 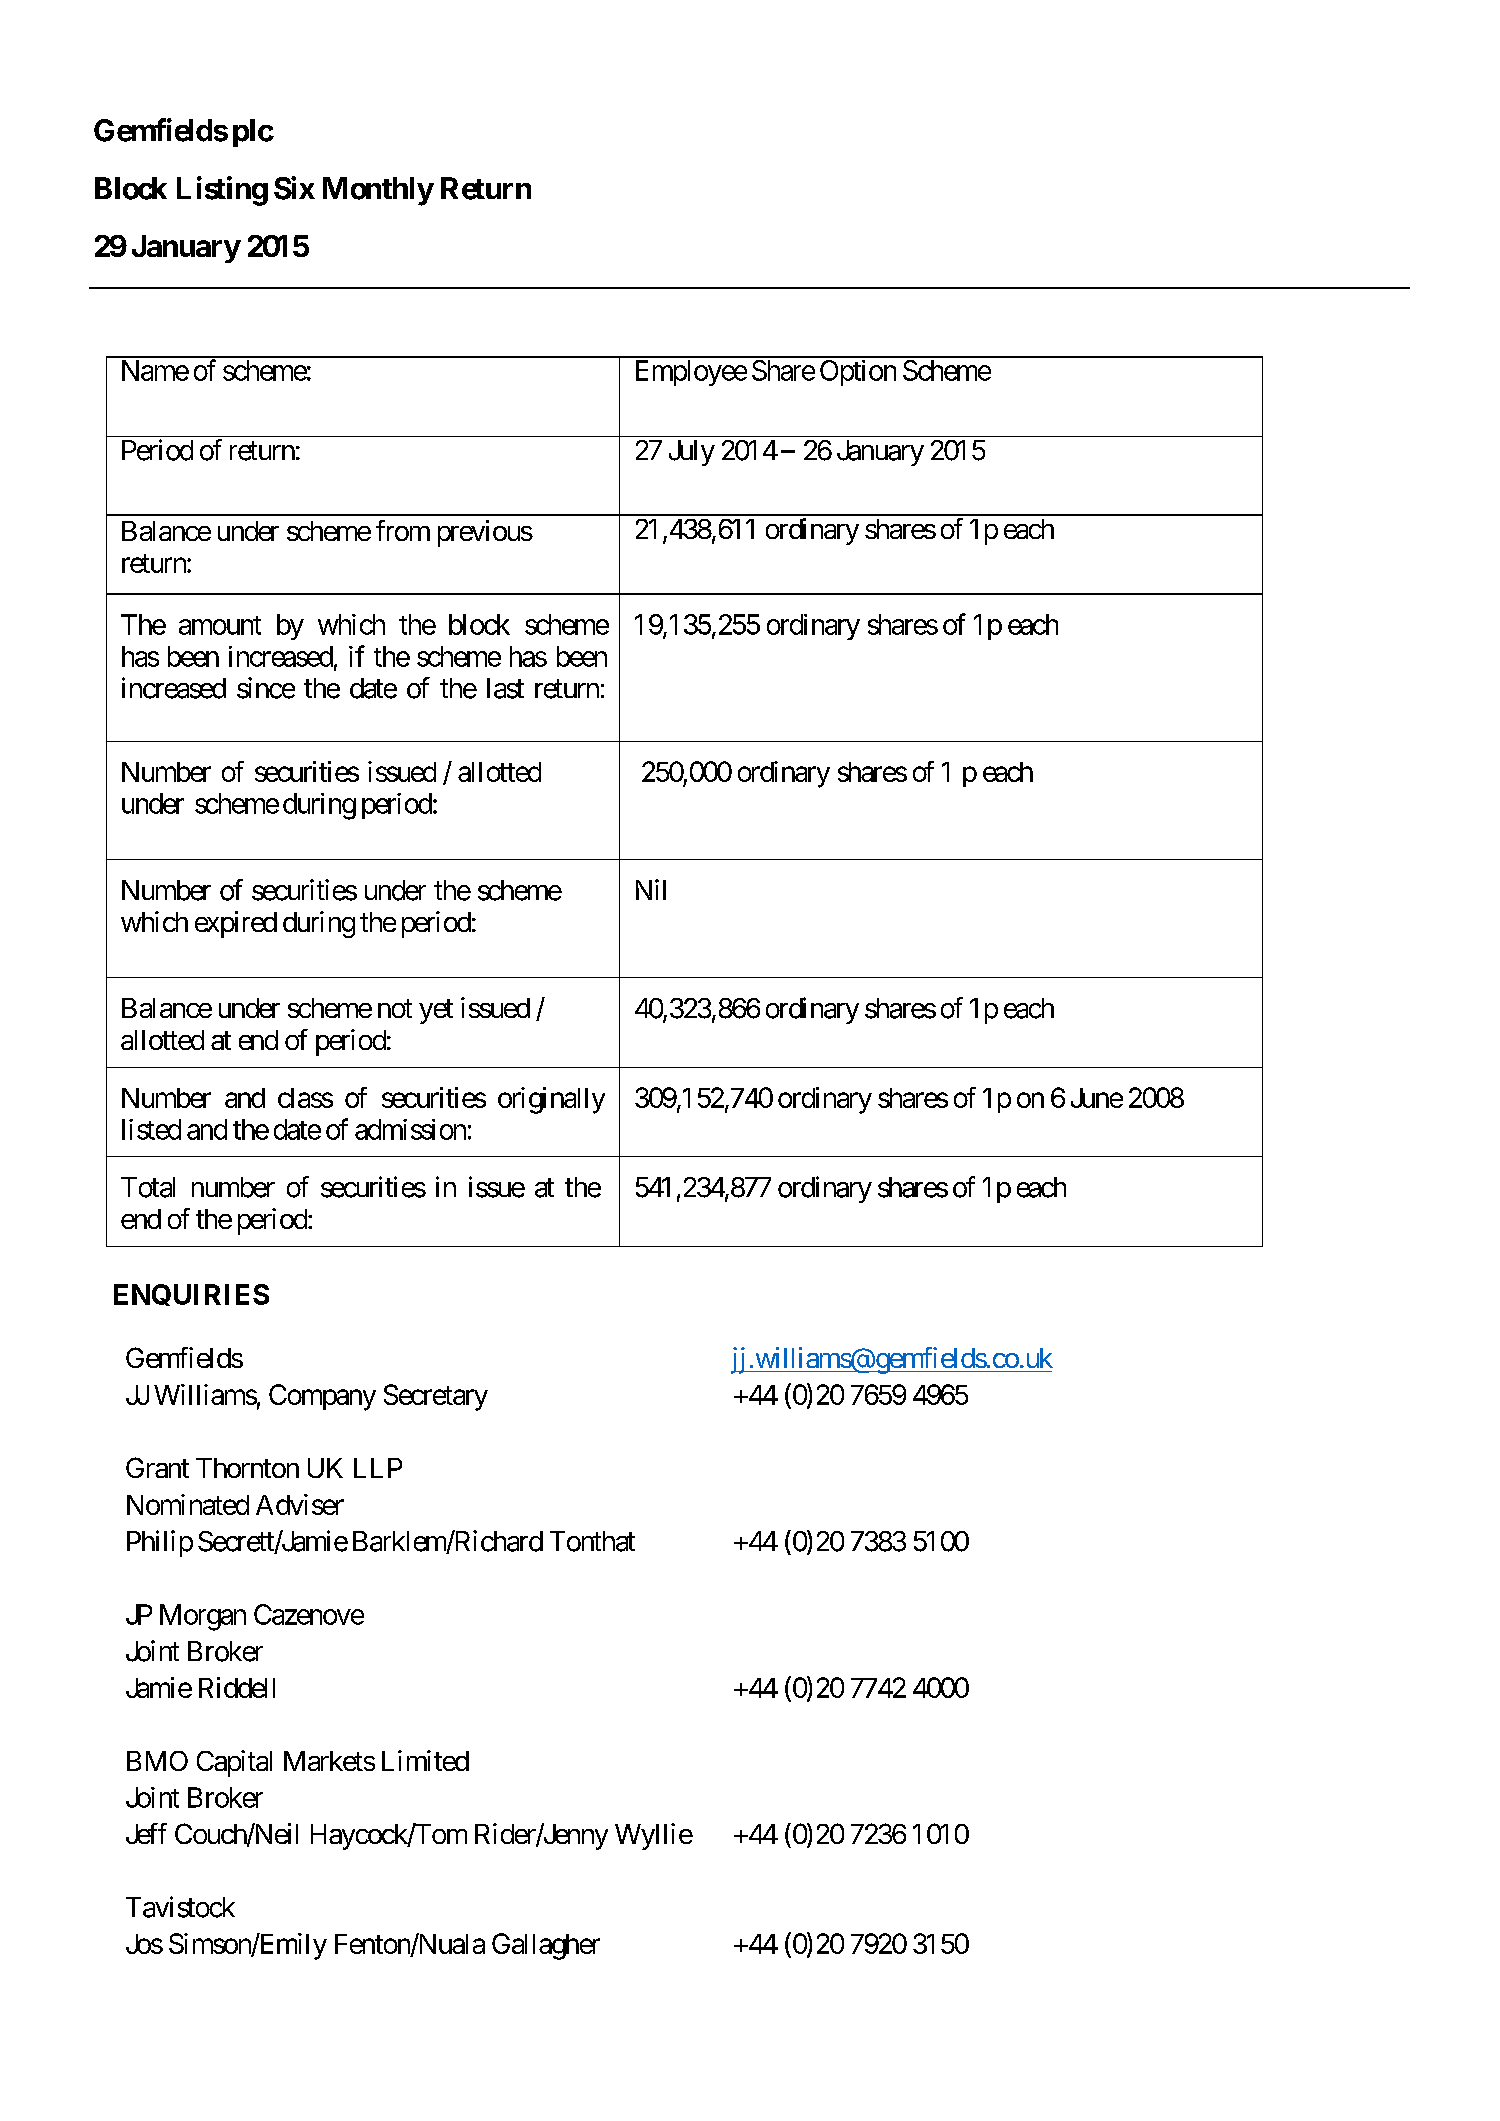 I want to click on Gallagher, so click(x=546, y=1946).
